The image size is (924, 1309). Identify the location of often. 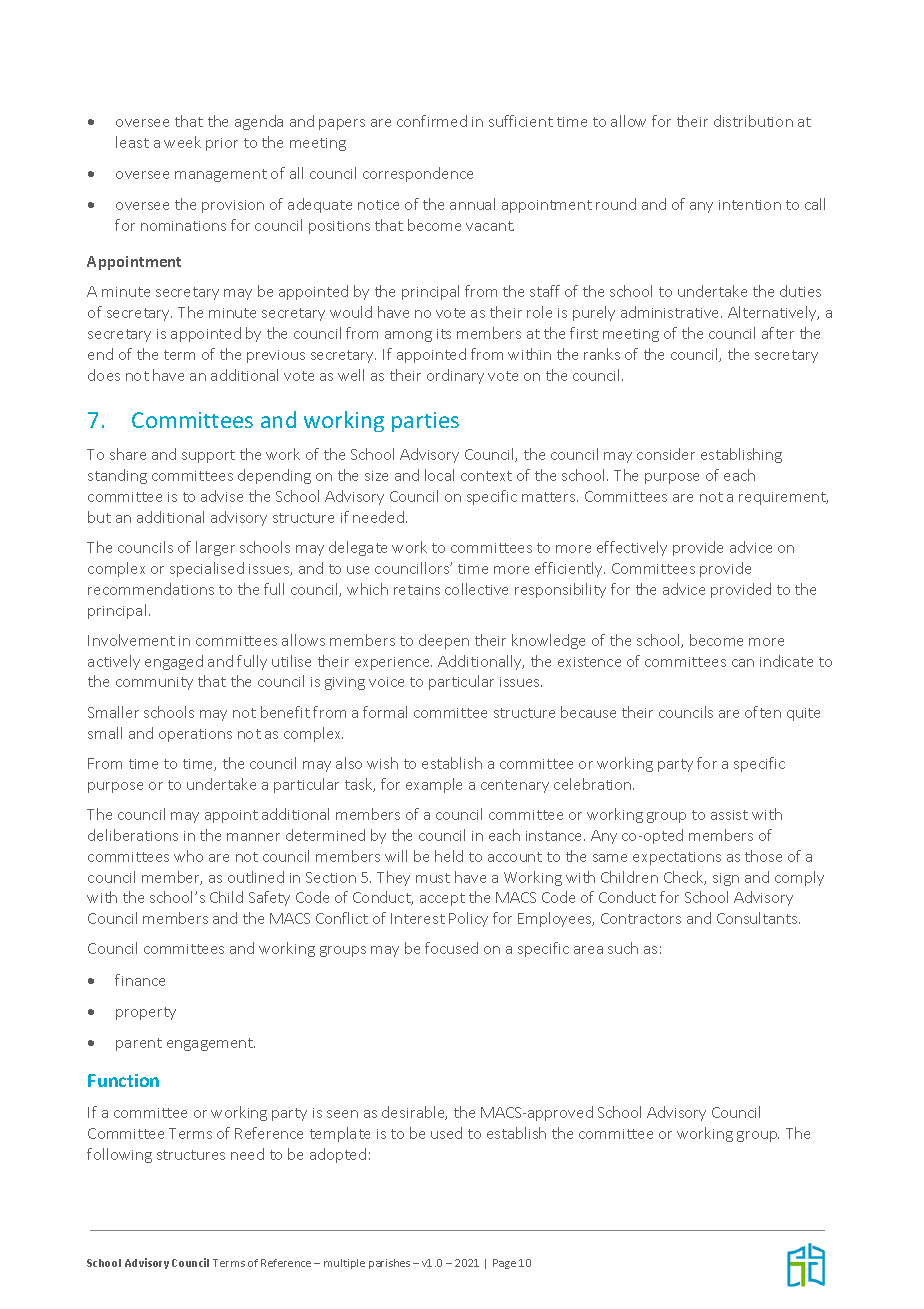
(763, 712).
